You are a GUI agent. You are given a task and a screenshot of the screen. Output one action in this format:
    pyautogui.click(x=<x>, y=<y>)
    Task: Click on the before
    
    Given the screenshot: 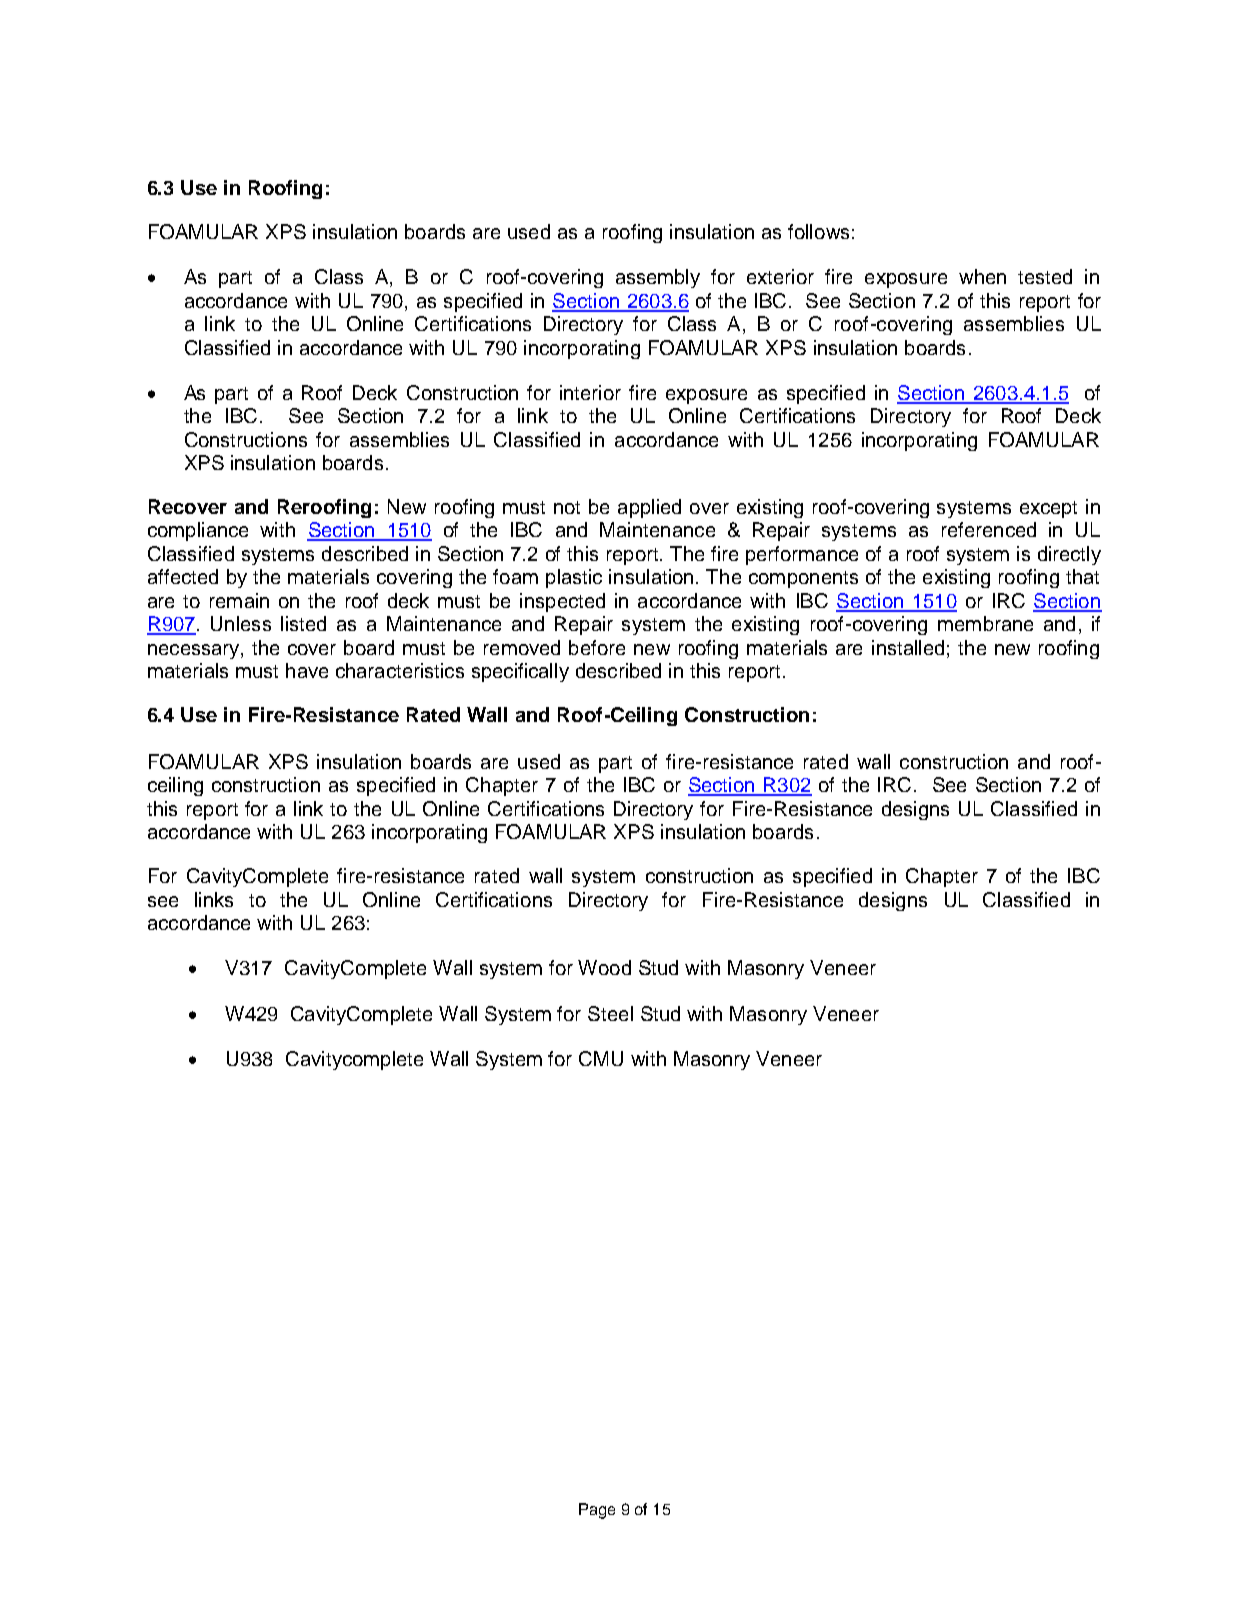 What is the action you would take?
    pyautogui.click(x=597, y=647)
